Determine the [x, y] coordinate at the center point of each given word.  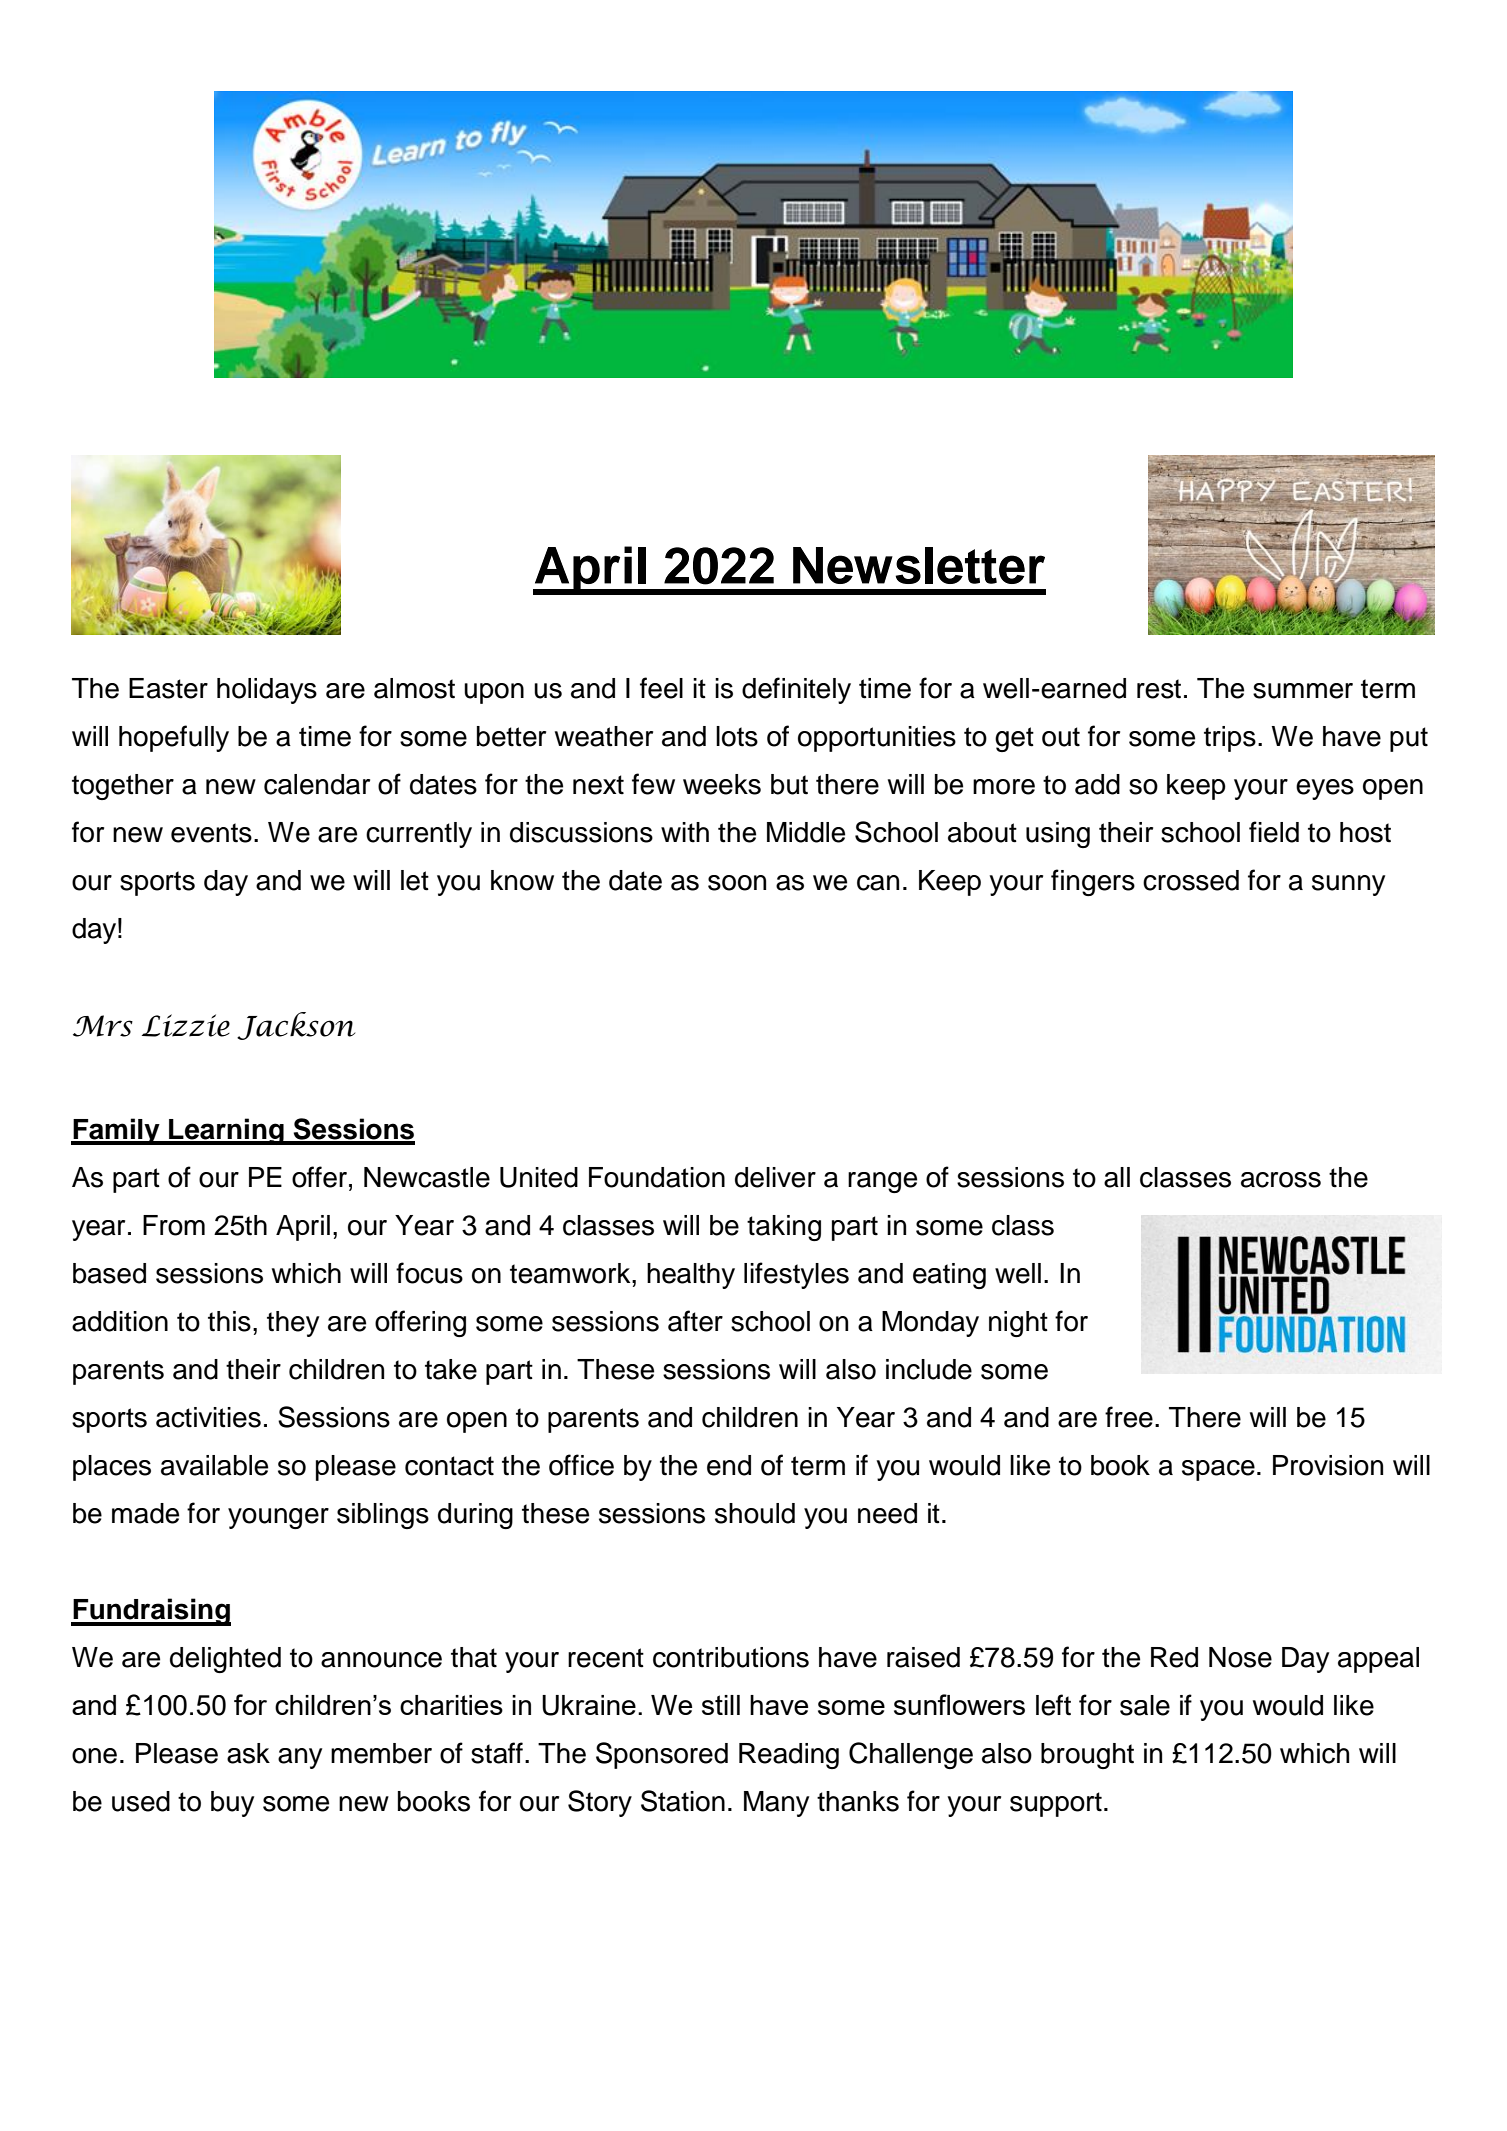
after [695, 1321]
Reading [789, 1756]
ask [248, 1753]
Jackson [296, 1026]
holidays [267, 691]
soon [737, 883]
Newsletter [919, 565]
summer [1303, 691]
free [1129, 1417]
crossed [1191, 880]
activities [208, 1417]
